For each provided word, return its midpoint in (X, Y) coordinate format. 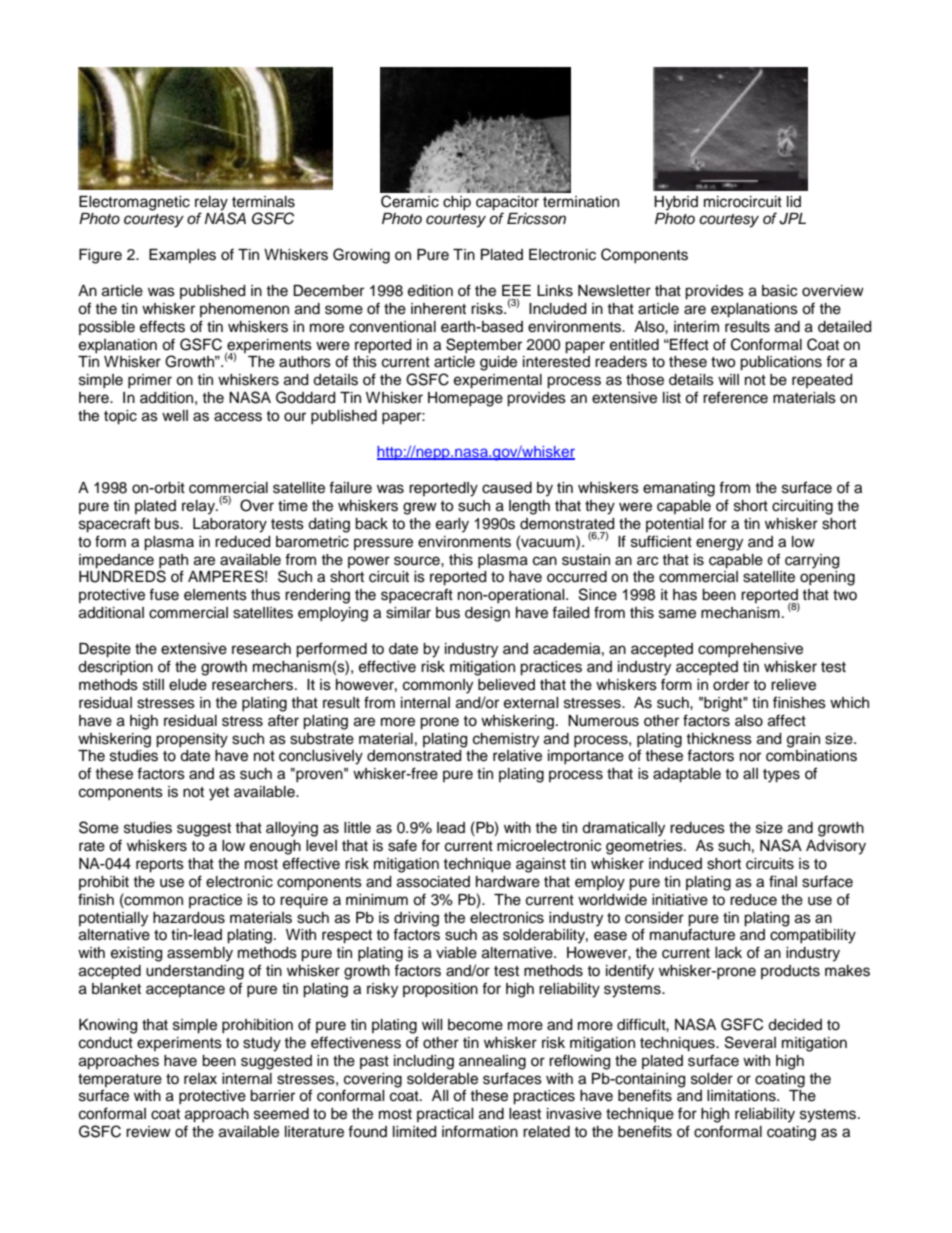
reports (160, 866)
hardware (508, 882)
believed (506, 685)
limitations (742, 1096)
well (175, 416)
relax (200, 1079)
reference (735, 397)
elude (188, 685)
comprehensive (750, 650)
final (783, 881)
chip (457, 203)
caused (507, 488)
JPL (792, 219)
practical (445, 1115)
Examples (182, 256)
